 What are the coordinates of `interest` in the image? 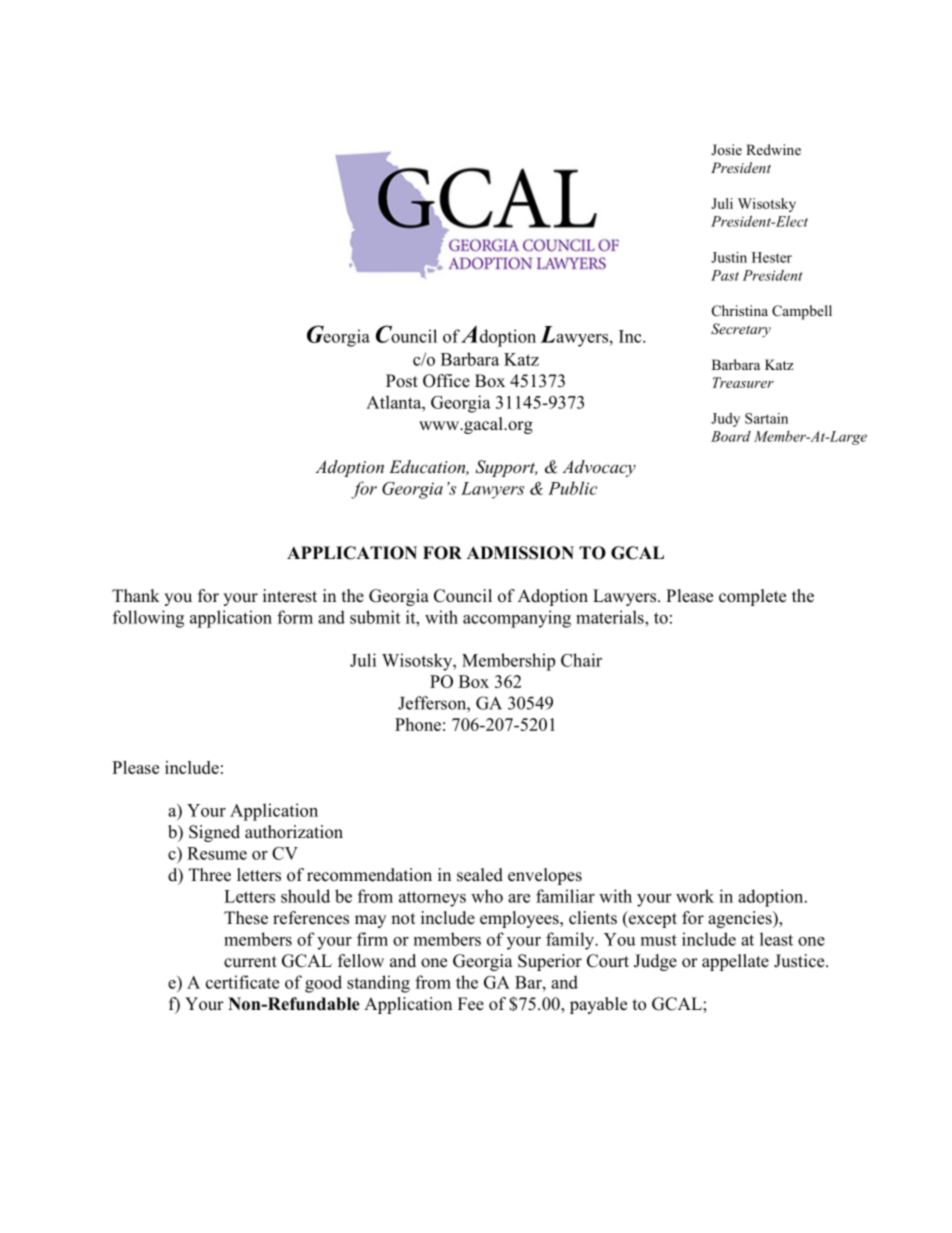 It's located at (290, 596).
